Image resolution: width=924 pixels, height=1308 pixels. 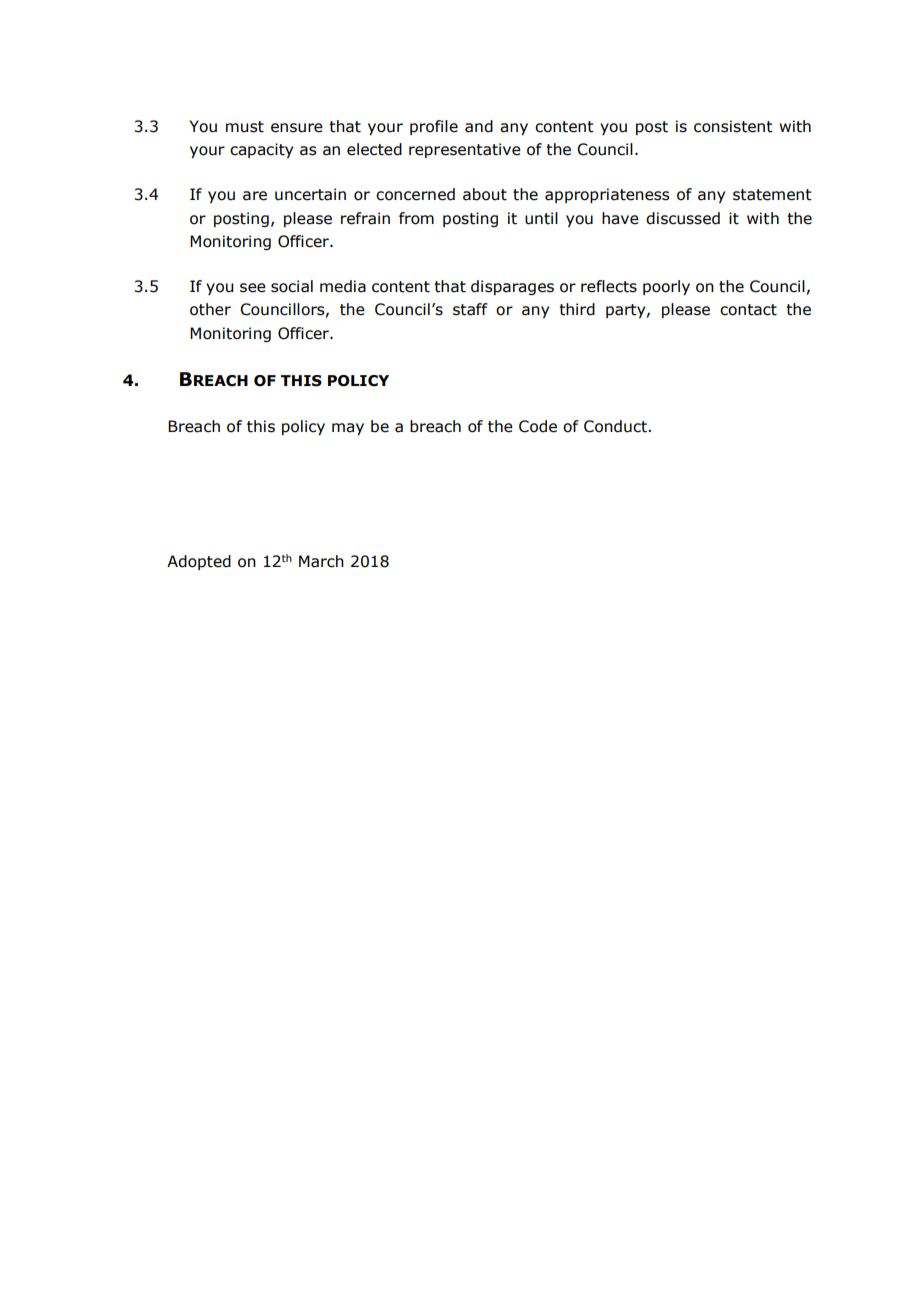 What do you see at coordinates (666, 287) in the image?
I see `poorly` at bounding box center [666, 287].
